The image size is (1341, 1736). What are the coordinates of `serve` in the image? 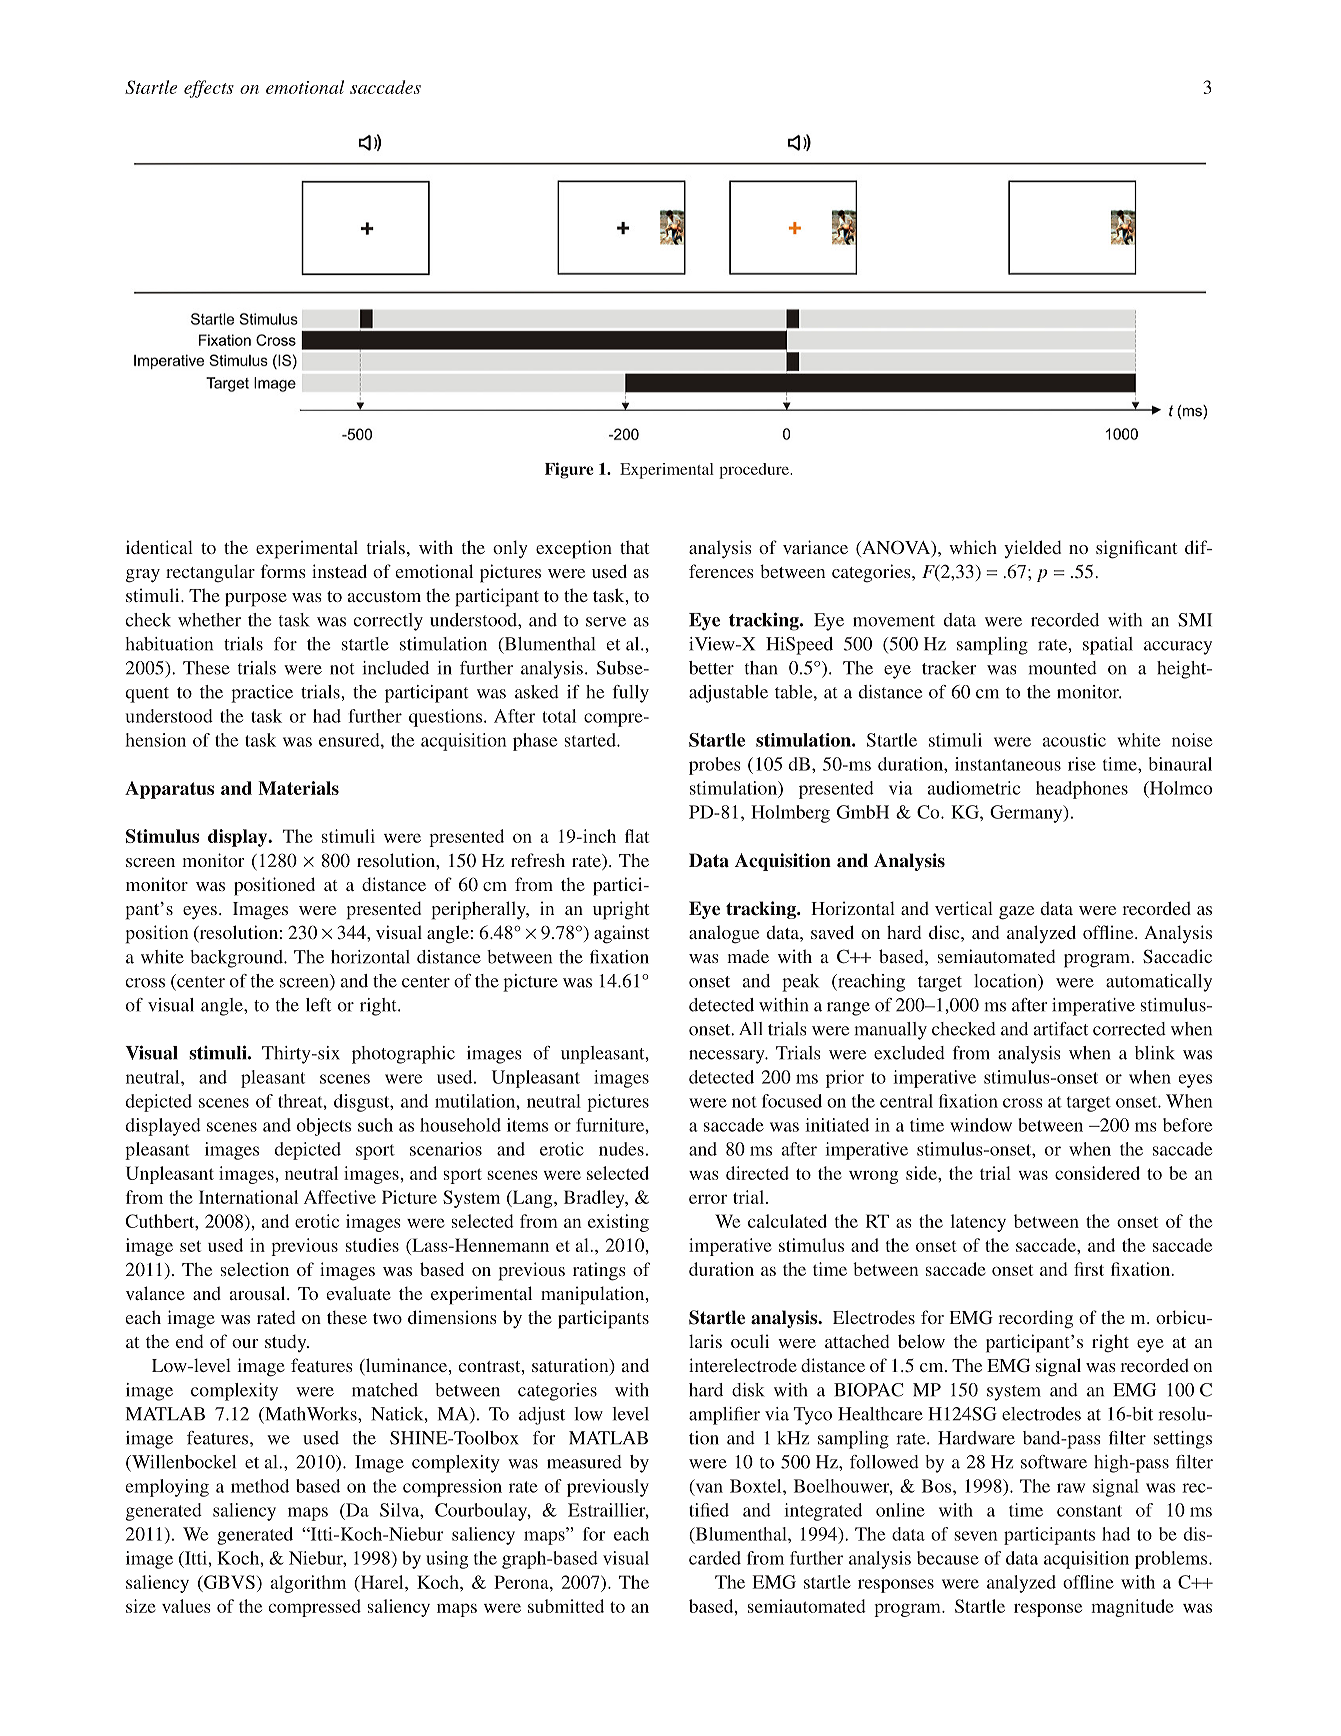 It's located at (606, 622).
